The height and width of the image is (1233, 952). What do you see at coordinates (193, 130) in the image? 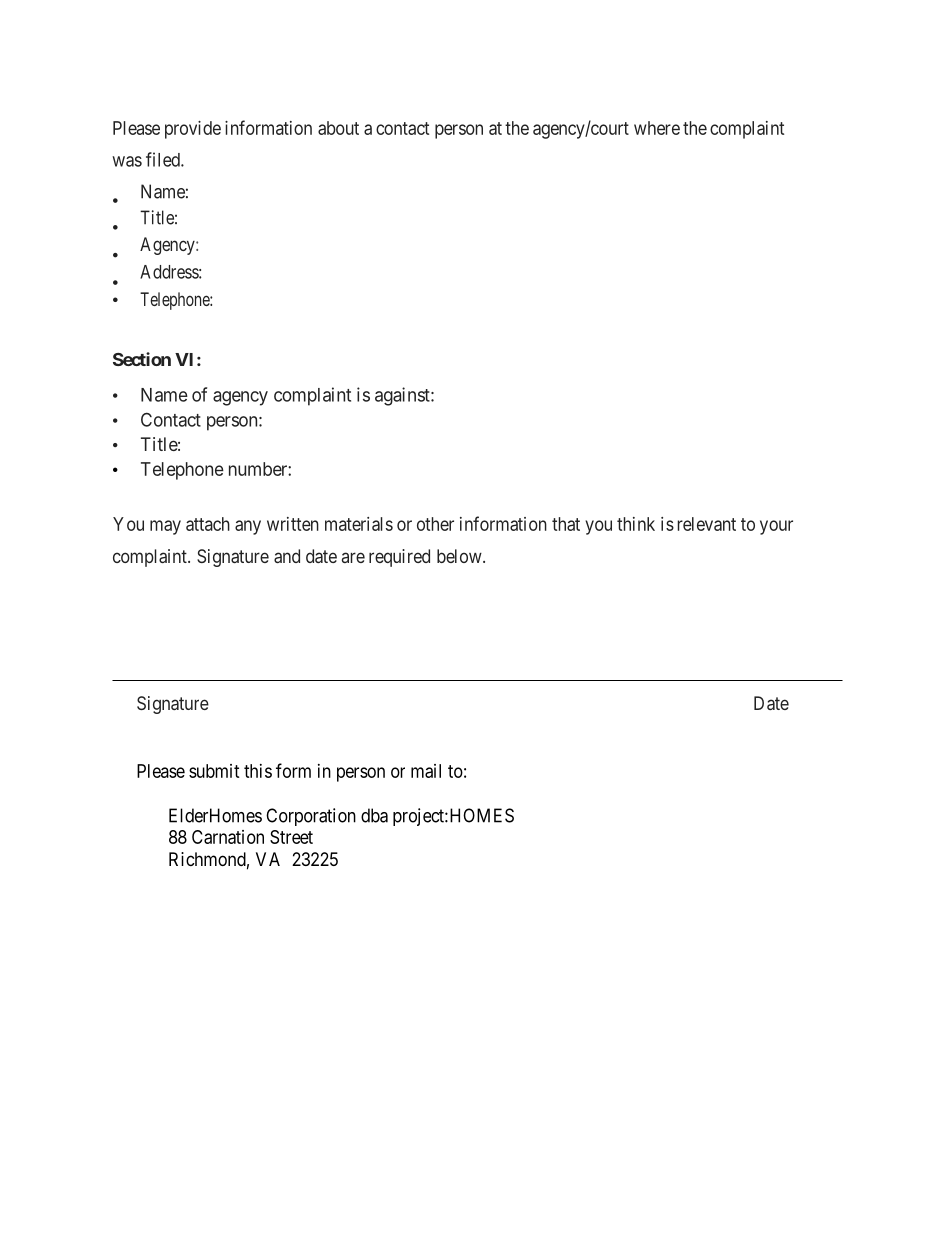
I see `provide` at bounding box center [193, 130].
